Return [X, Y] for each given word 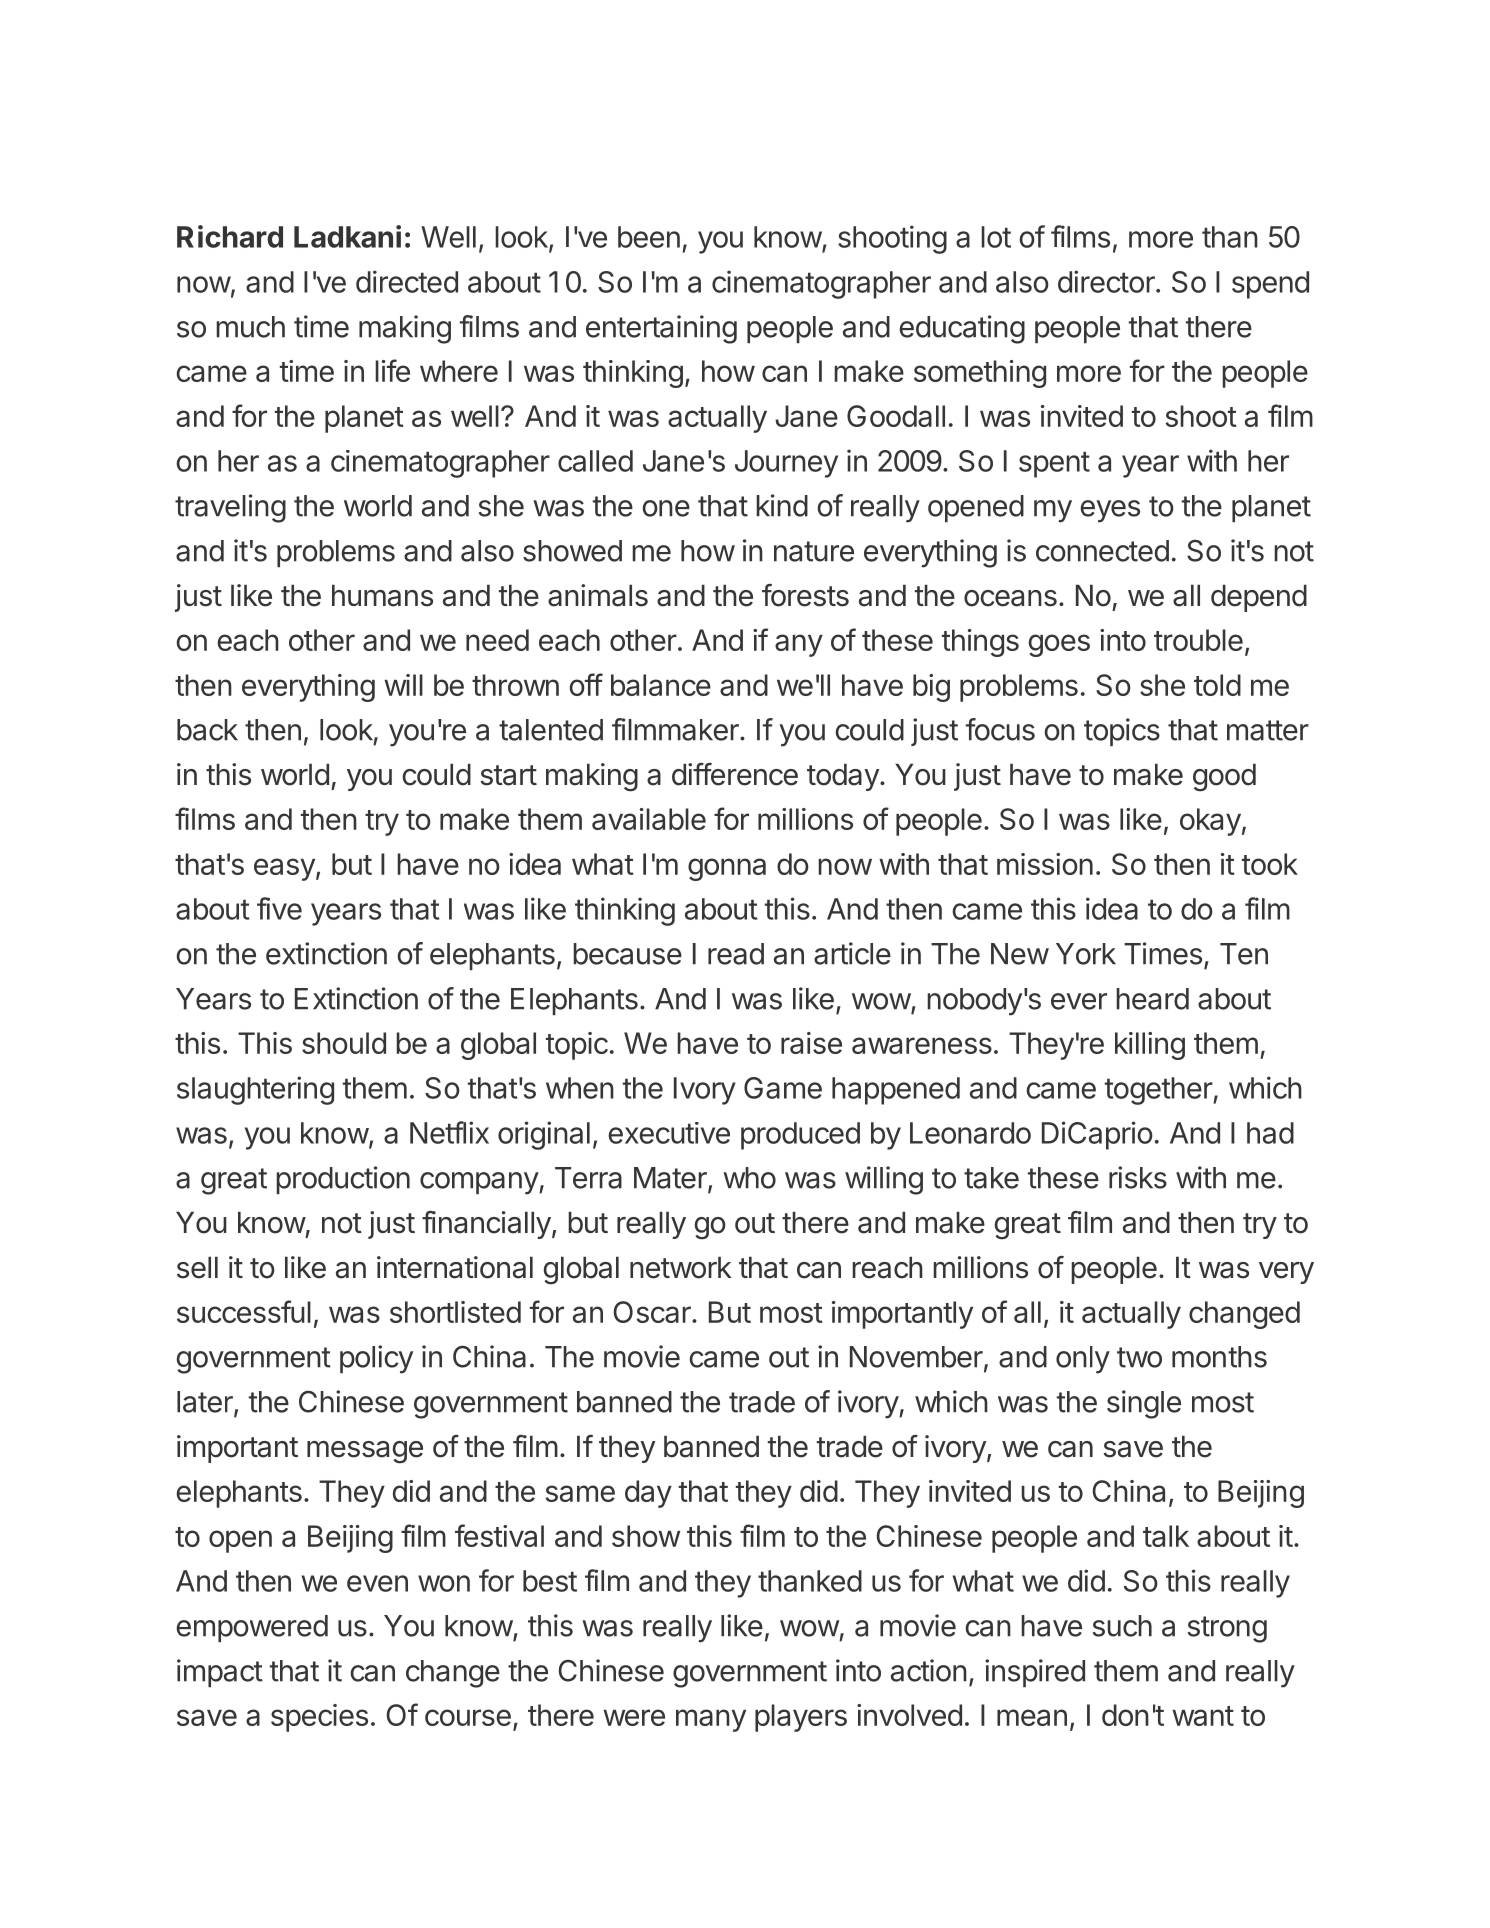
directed [407, 281]
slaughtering [255, 1090]
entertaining [661, 329]
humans [382, 595]
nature [814, 551]
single [1144, 1404]
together [1159, 1091]
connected [1102, 551]
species [319, 1718]
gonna [727, 869]
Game [783, 1088]
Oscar [653, 1312]
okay [1210, 822]
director [1107, 281]
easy [284, 869]
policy [376, 1359]
